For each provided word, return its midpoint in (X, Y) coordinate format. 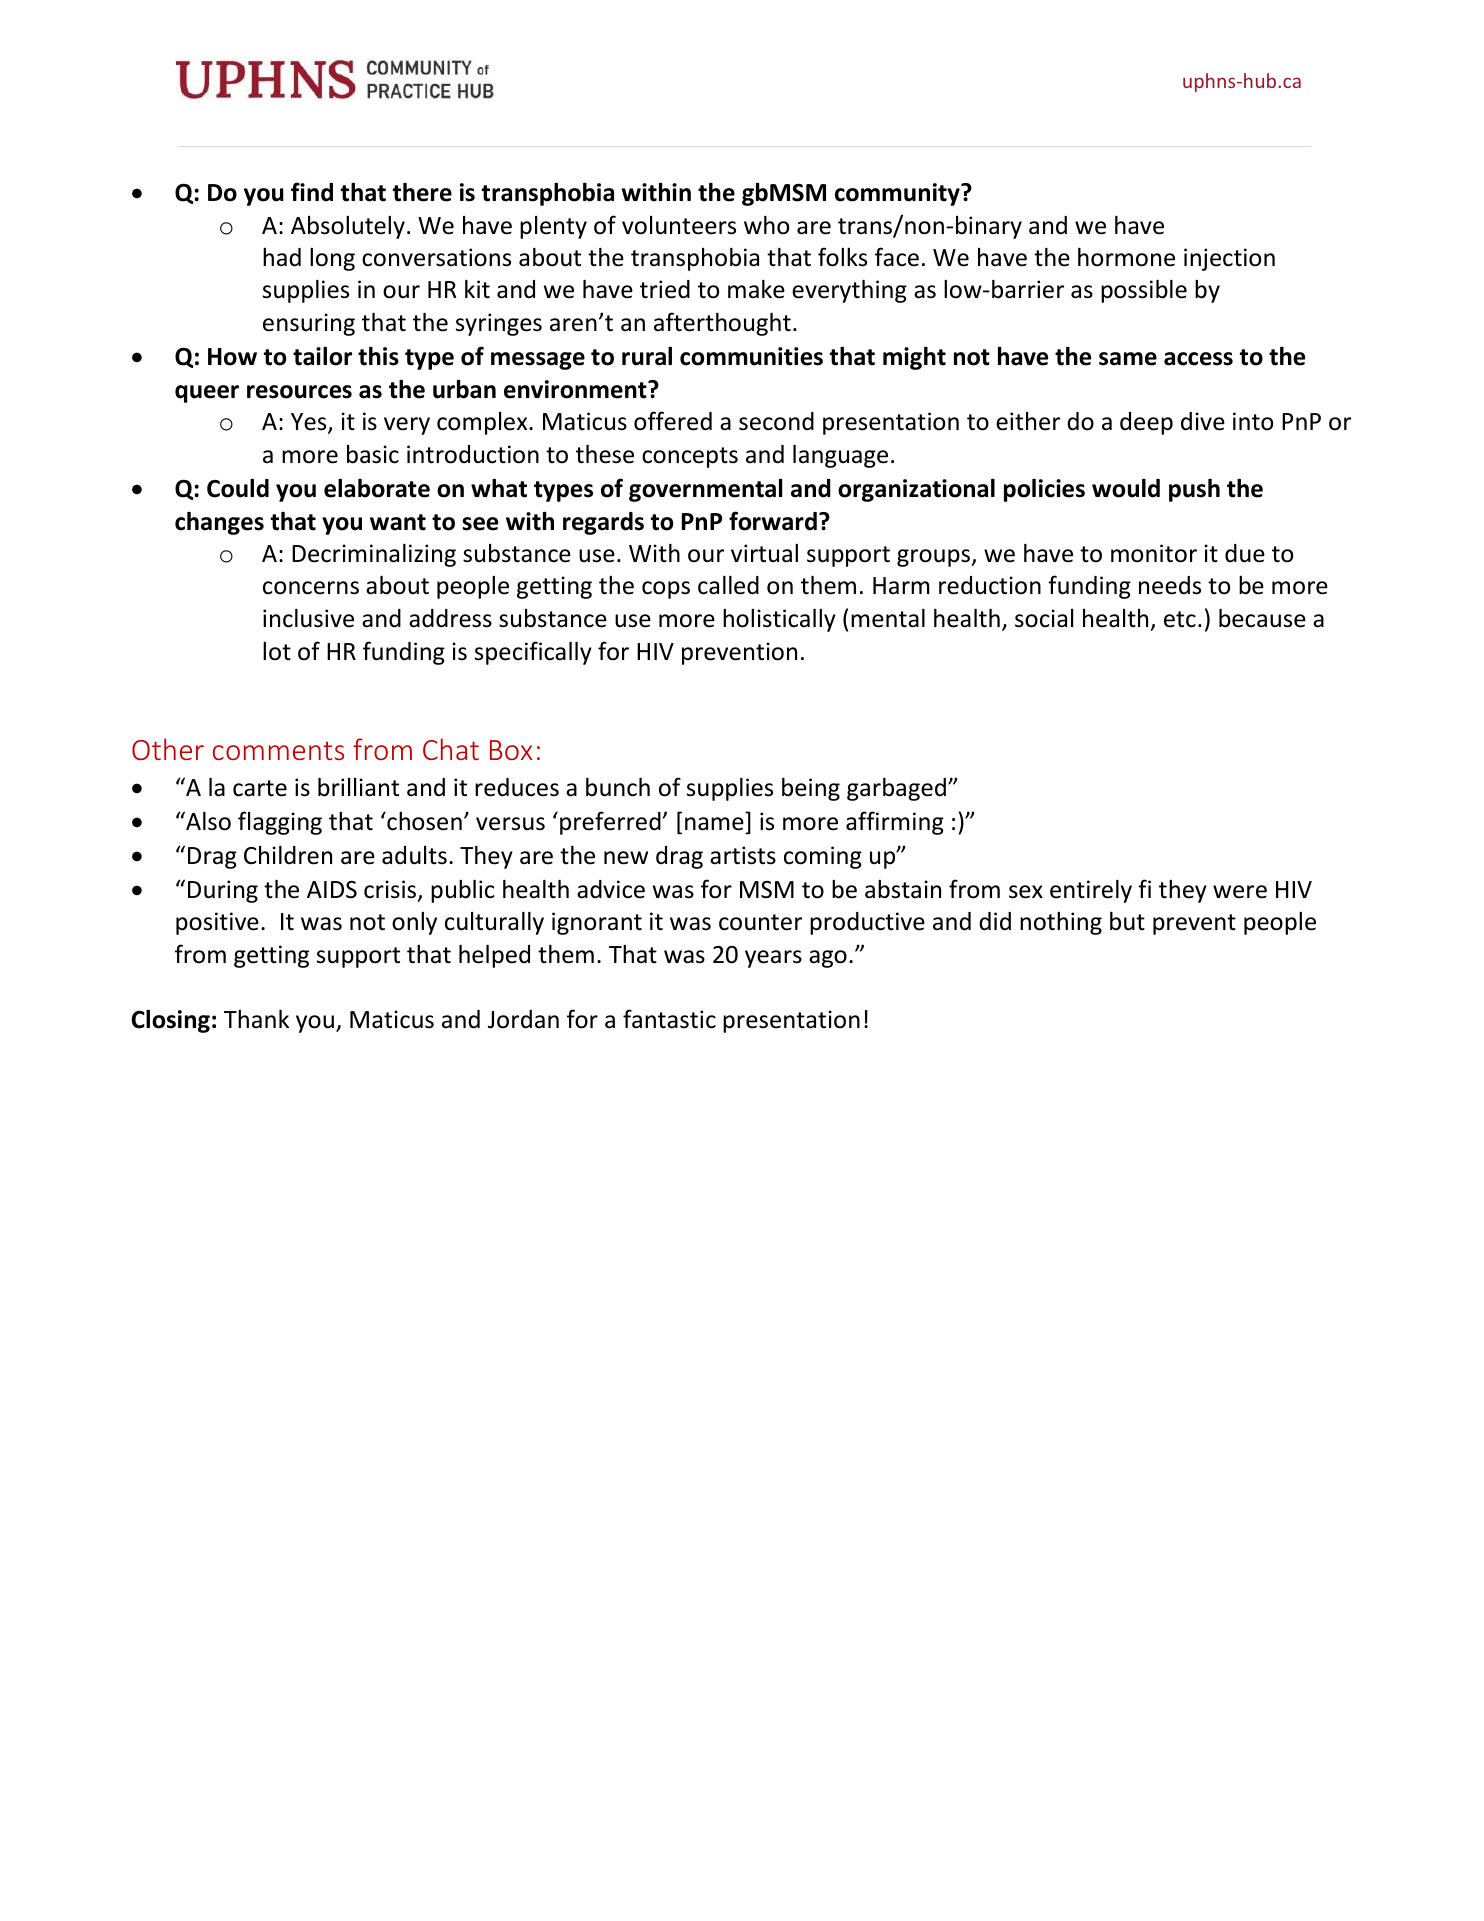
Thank (256, 1019)
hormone (1126, 257)
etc (1180, 619)
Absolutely (348, 227)
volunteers (679, 225)
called (728, 585)
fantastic (669, 1019)
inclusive (308, 618)
